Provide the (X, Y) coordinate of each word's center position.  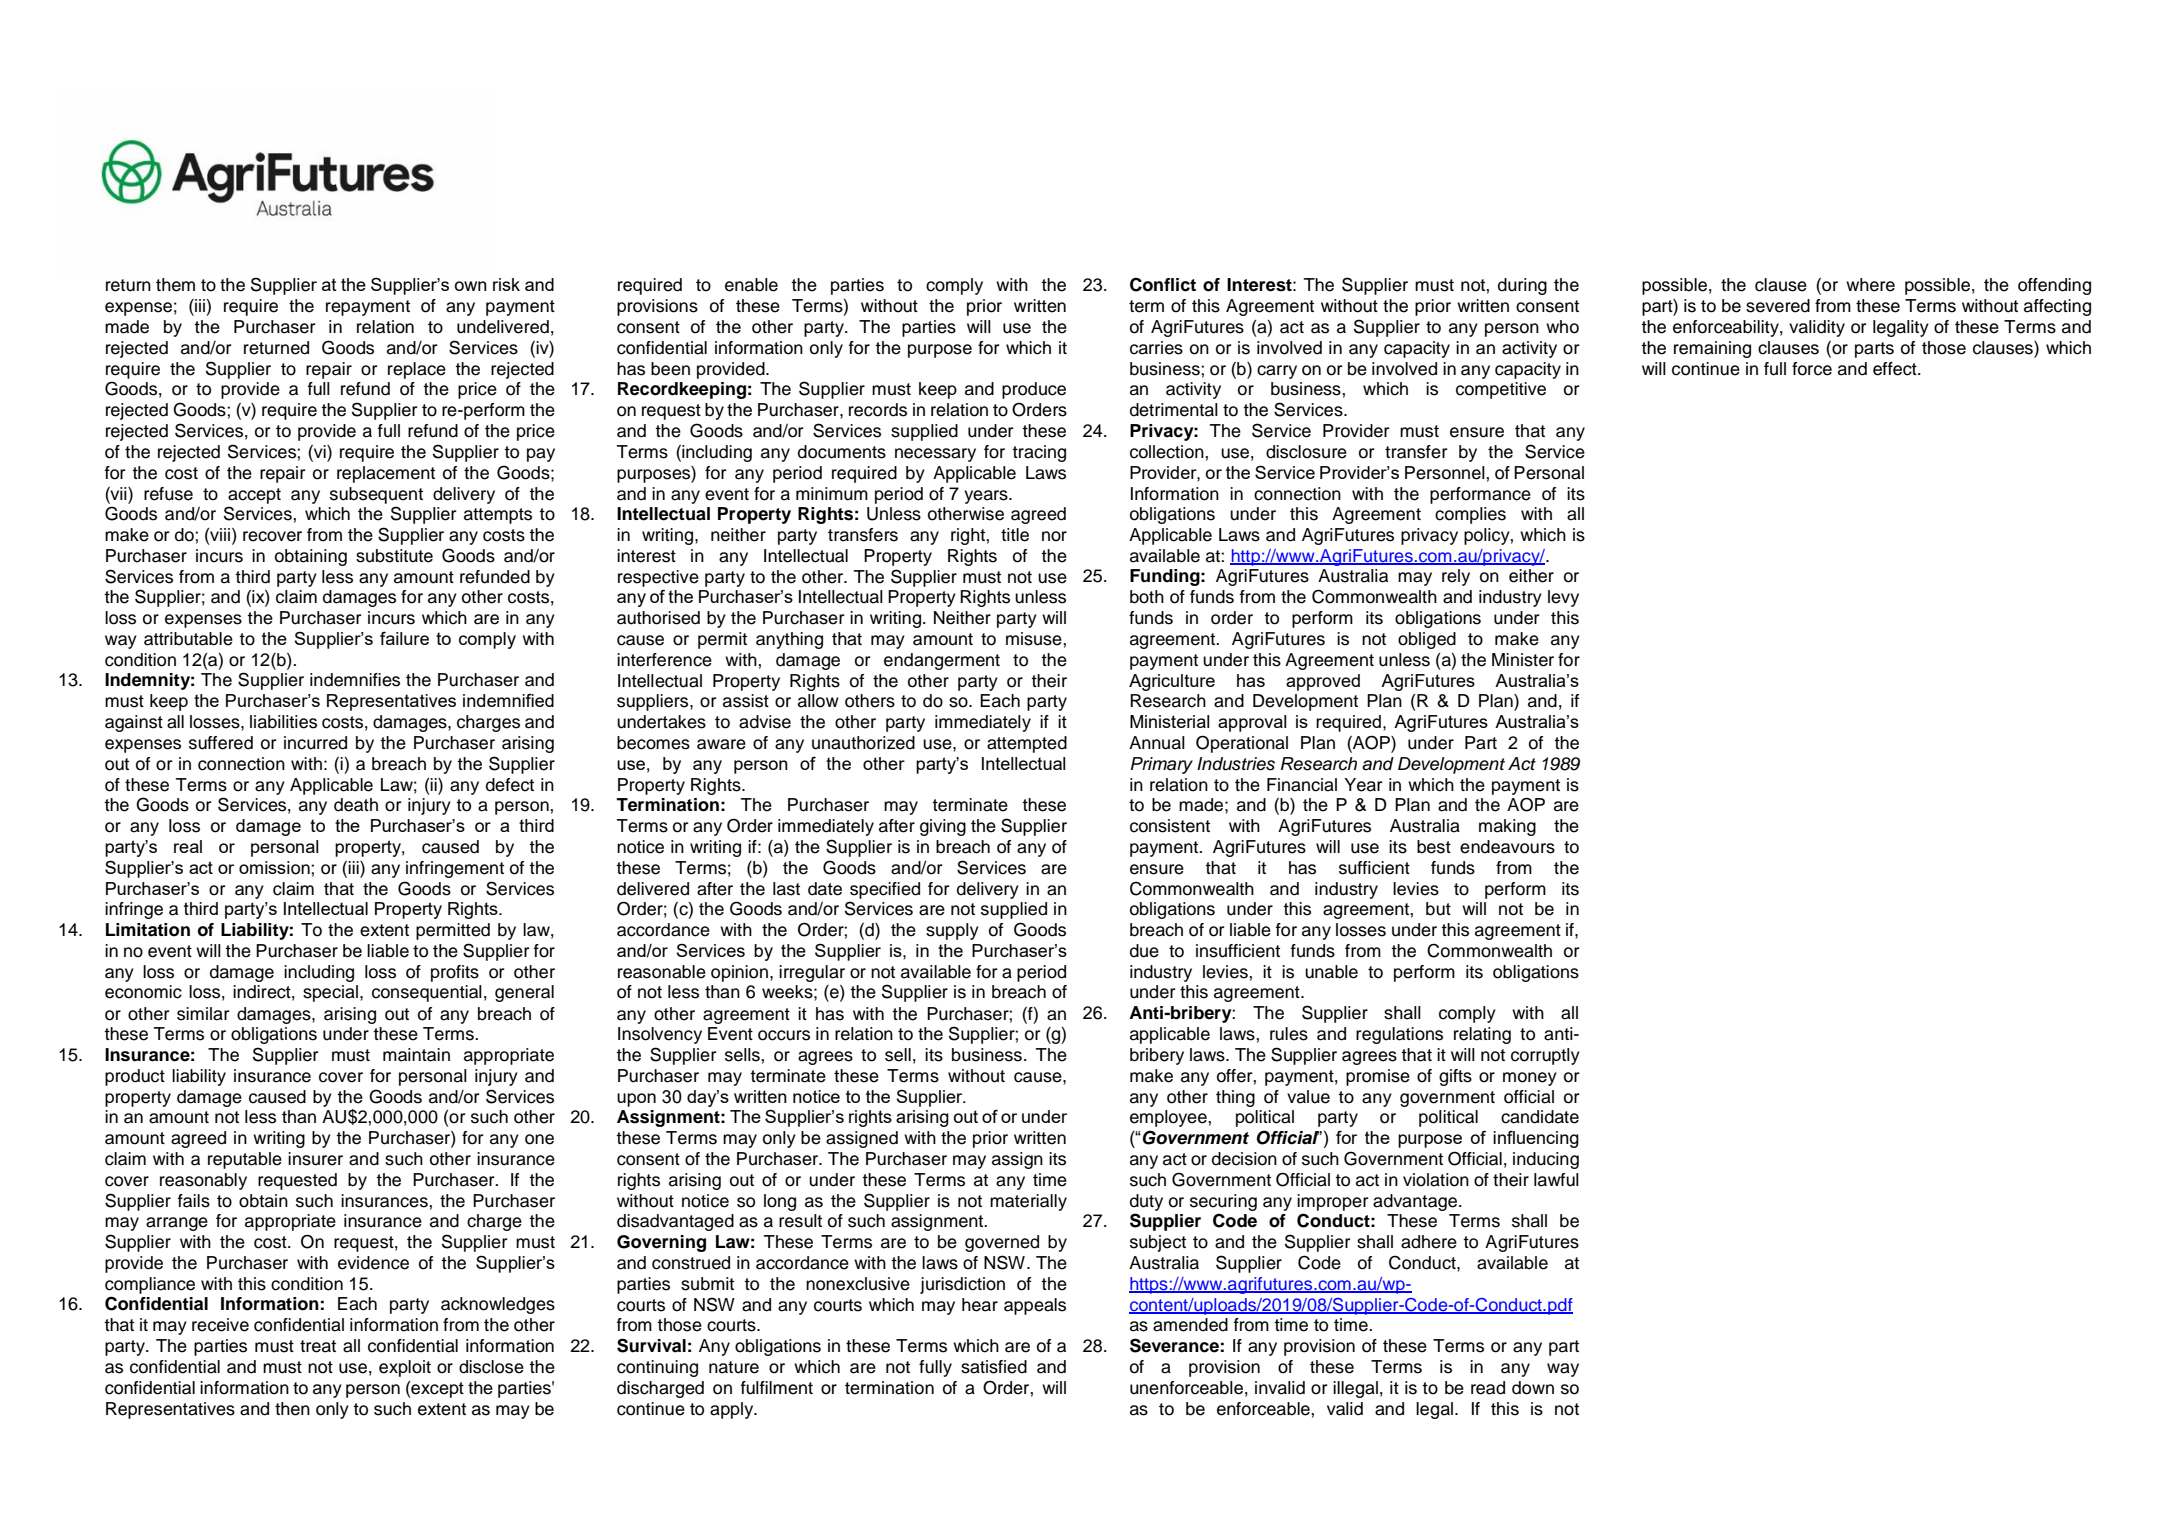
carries (1156, 348)
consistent (1170, 826)
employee (1169, 1118)
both (1147, 597)
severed (1778, 306)
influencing (1536, 1139)
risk (506, 284)
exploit (405, 1368)
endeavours (1507, 847)
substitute (394, 556)
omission (275, 868)
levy (1563, 598)
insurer (315, 1159)
